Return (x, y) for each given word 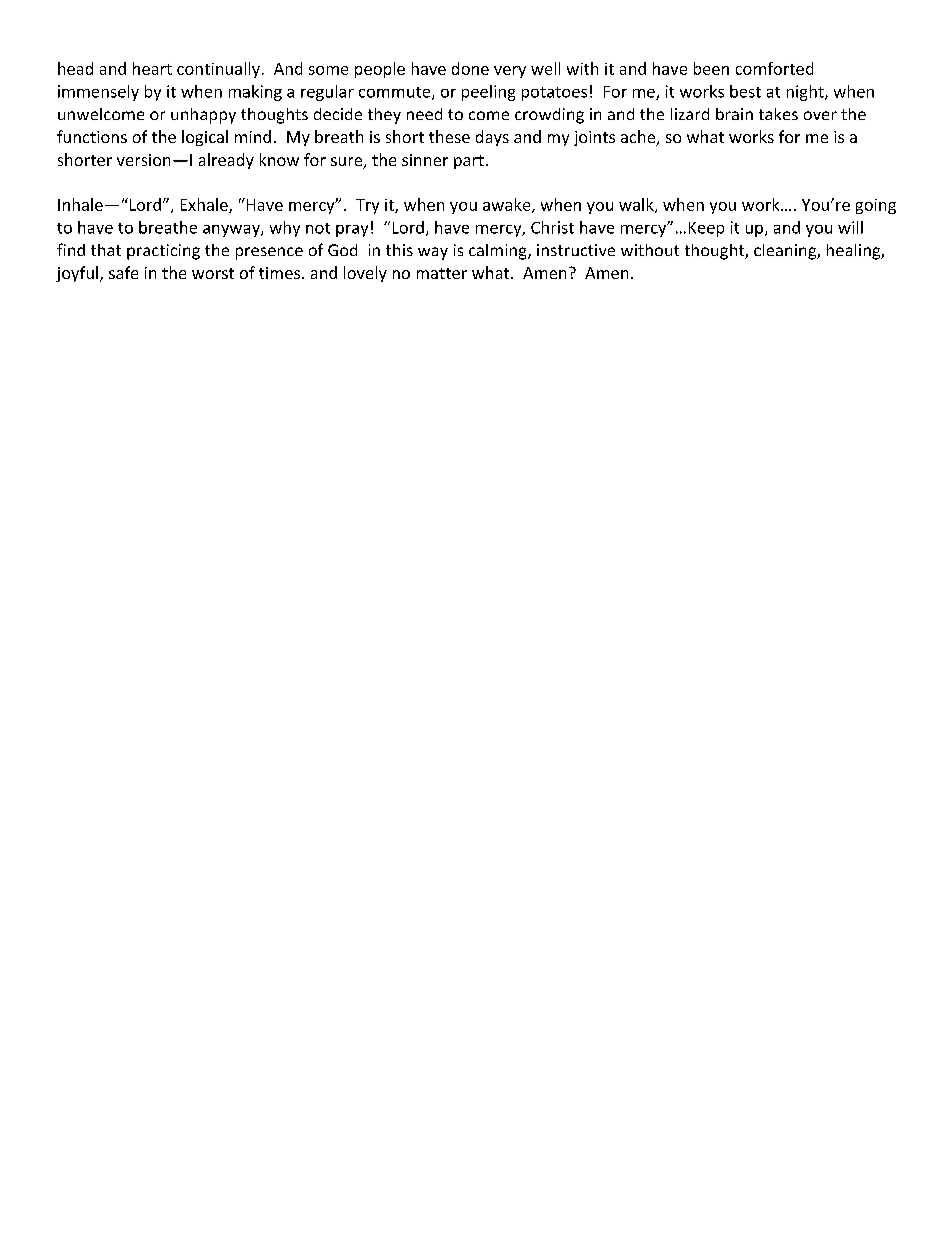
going (876, 206)
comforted (774, 68)
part (469, 162)
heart (152, 68)
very (510, 72)
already (226, 161)
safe (123, 272)
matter (442, 273)
